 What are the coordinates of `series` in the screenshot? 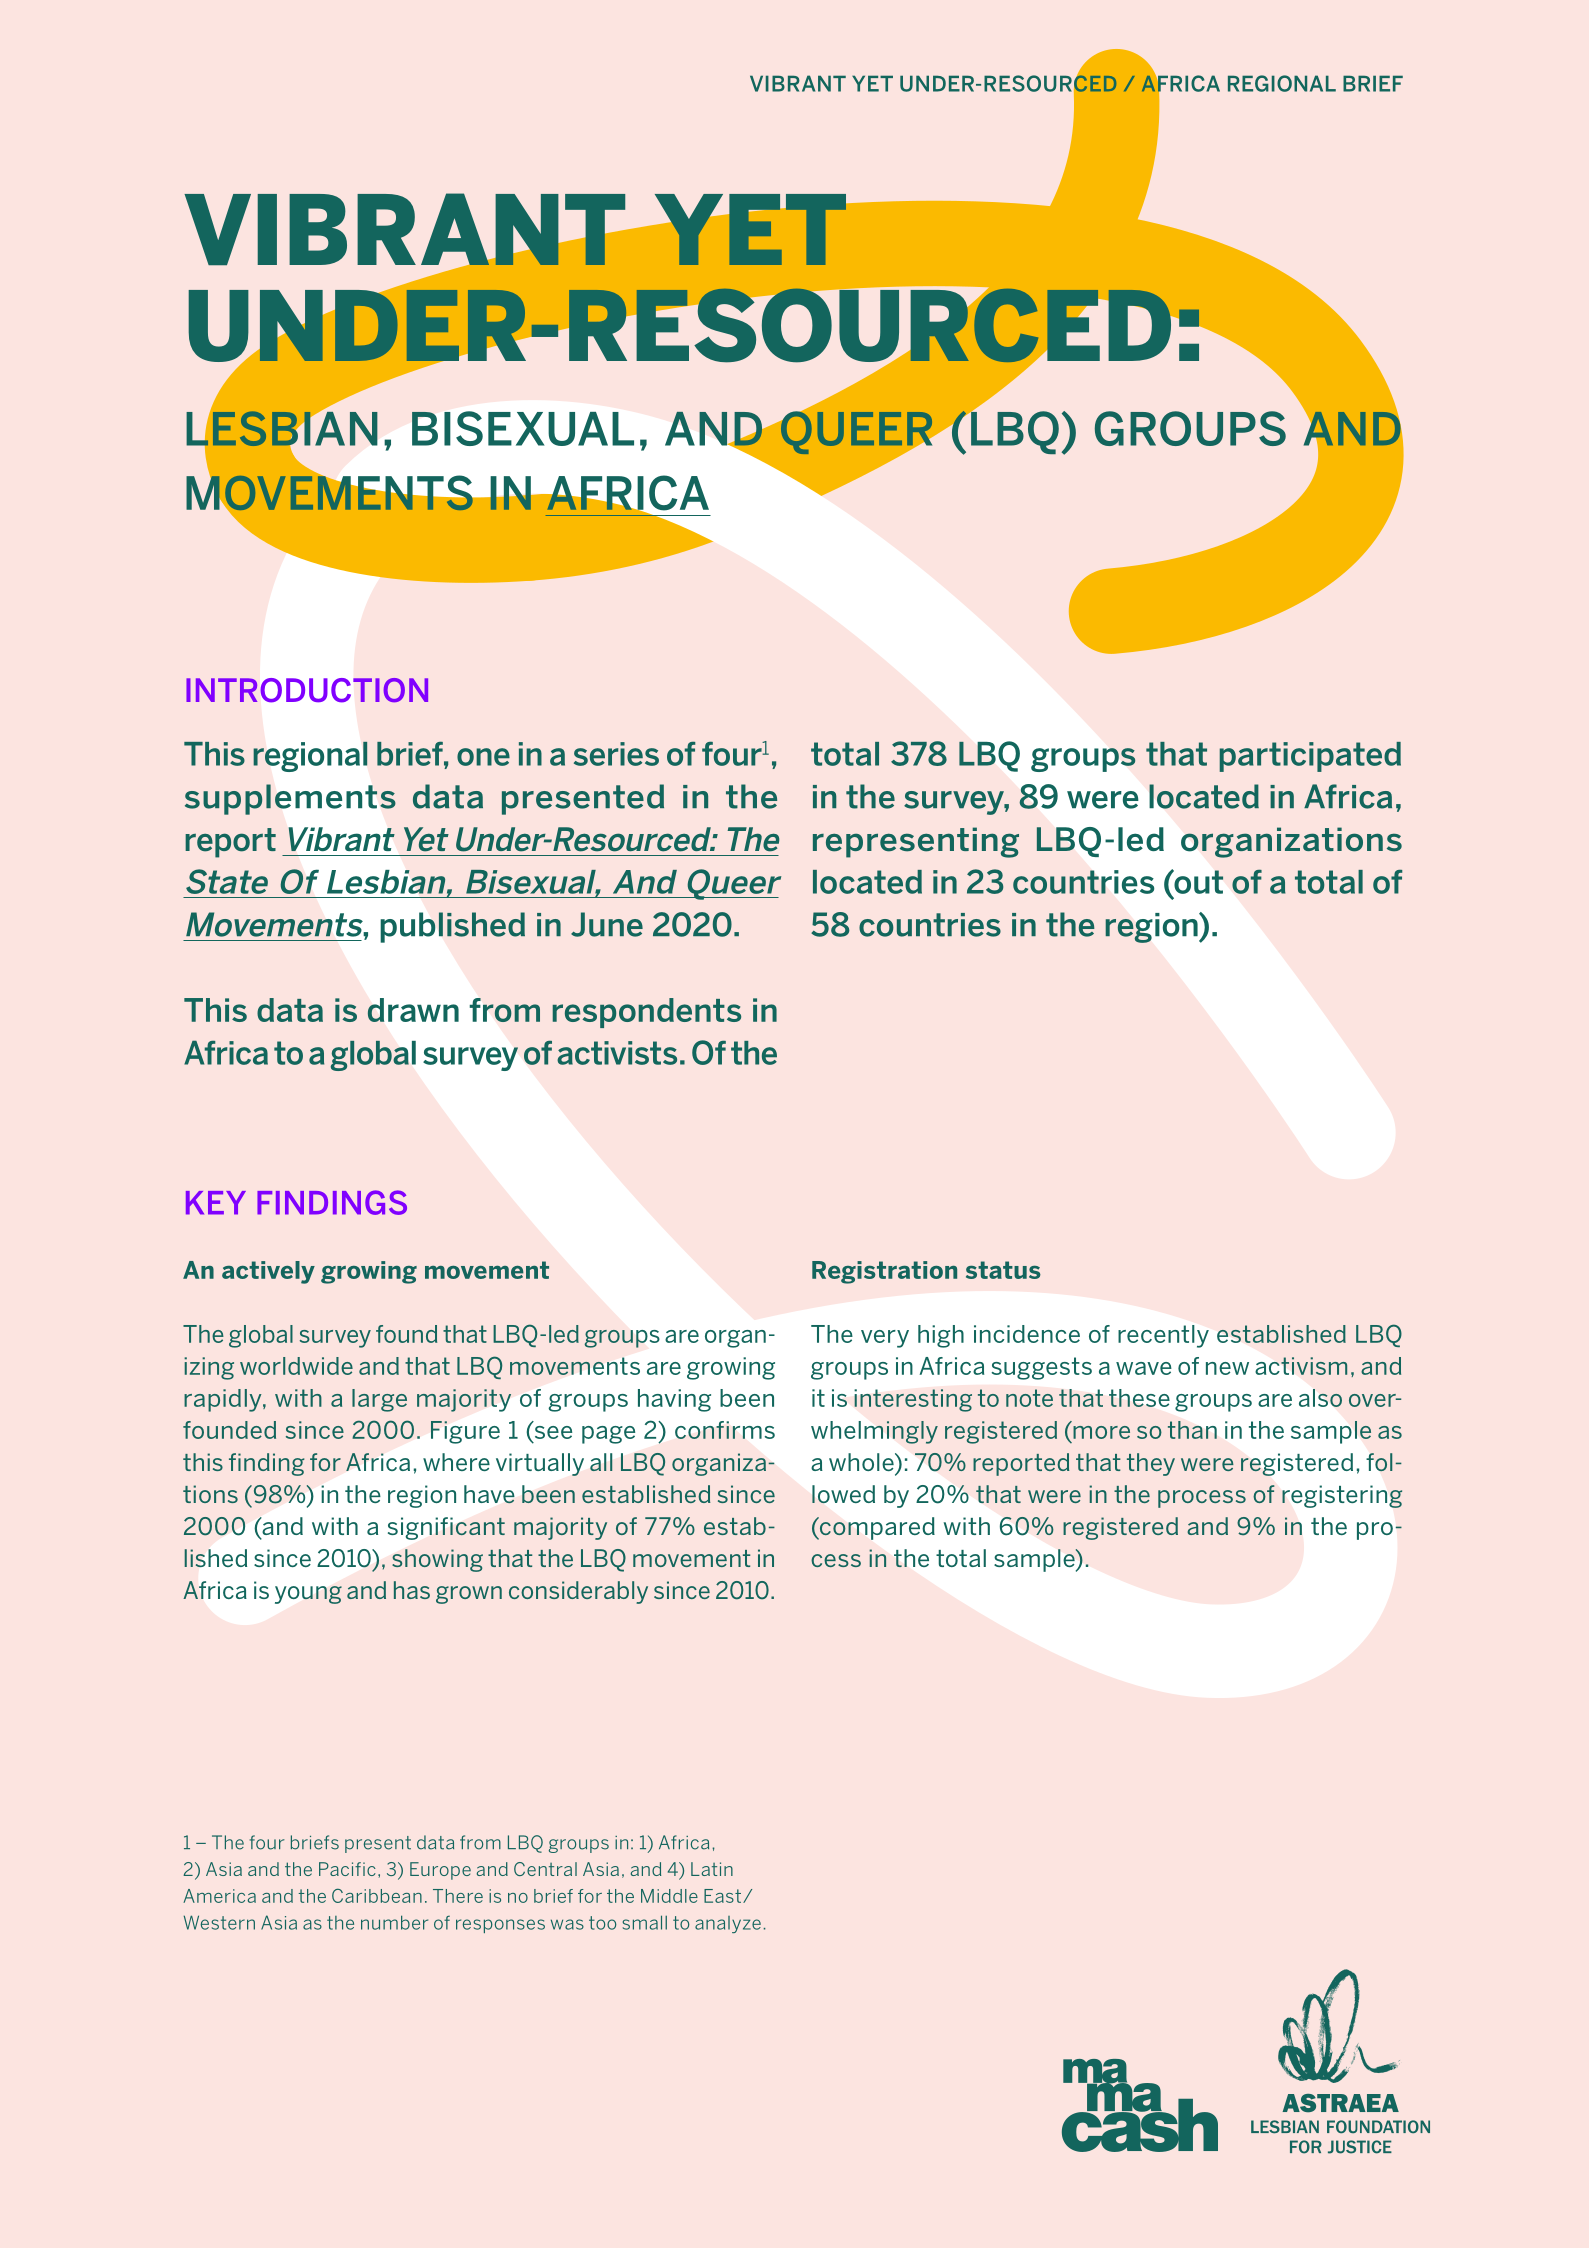 It's located at (616, 754).
